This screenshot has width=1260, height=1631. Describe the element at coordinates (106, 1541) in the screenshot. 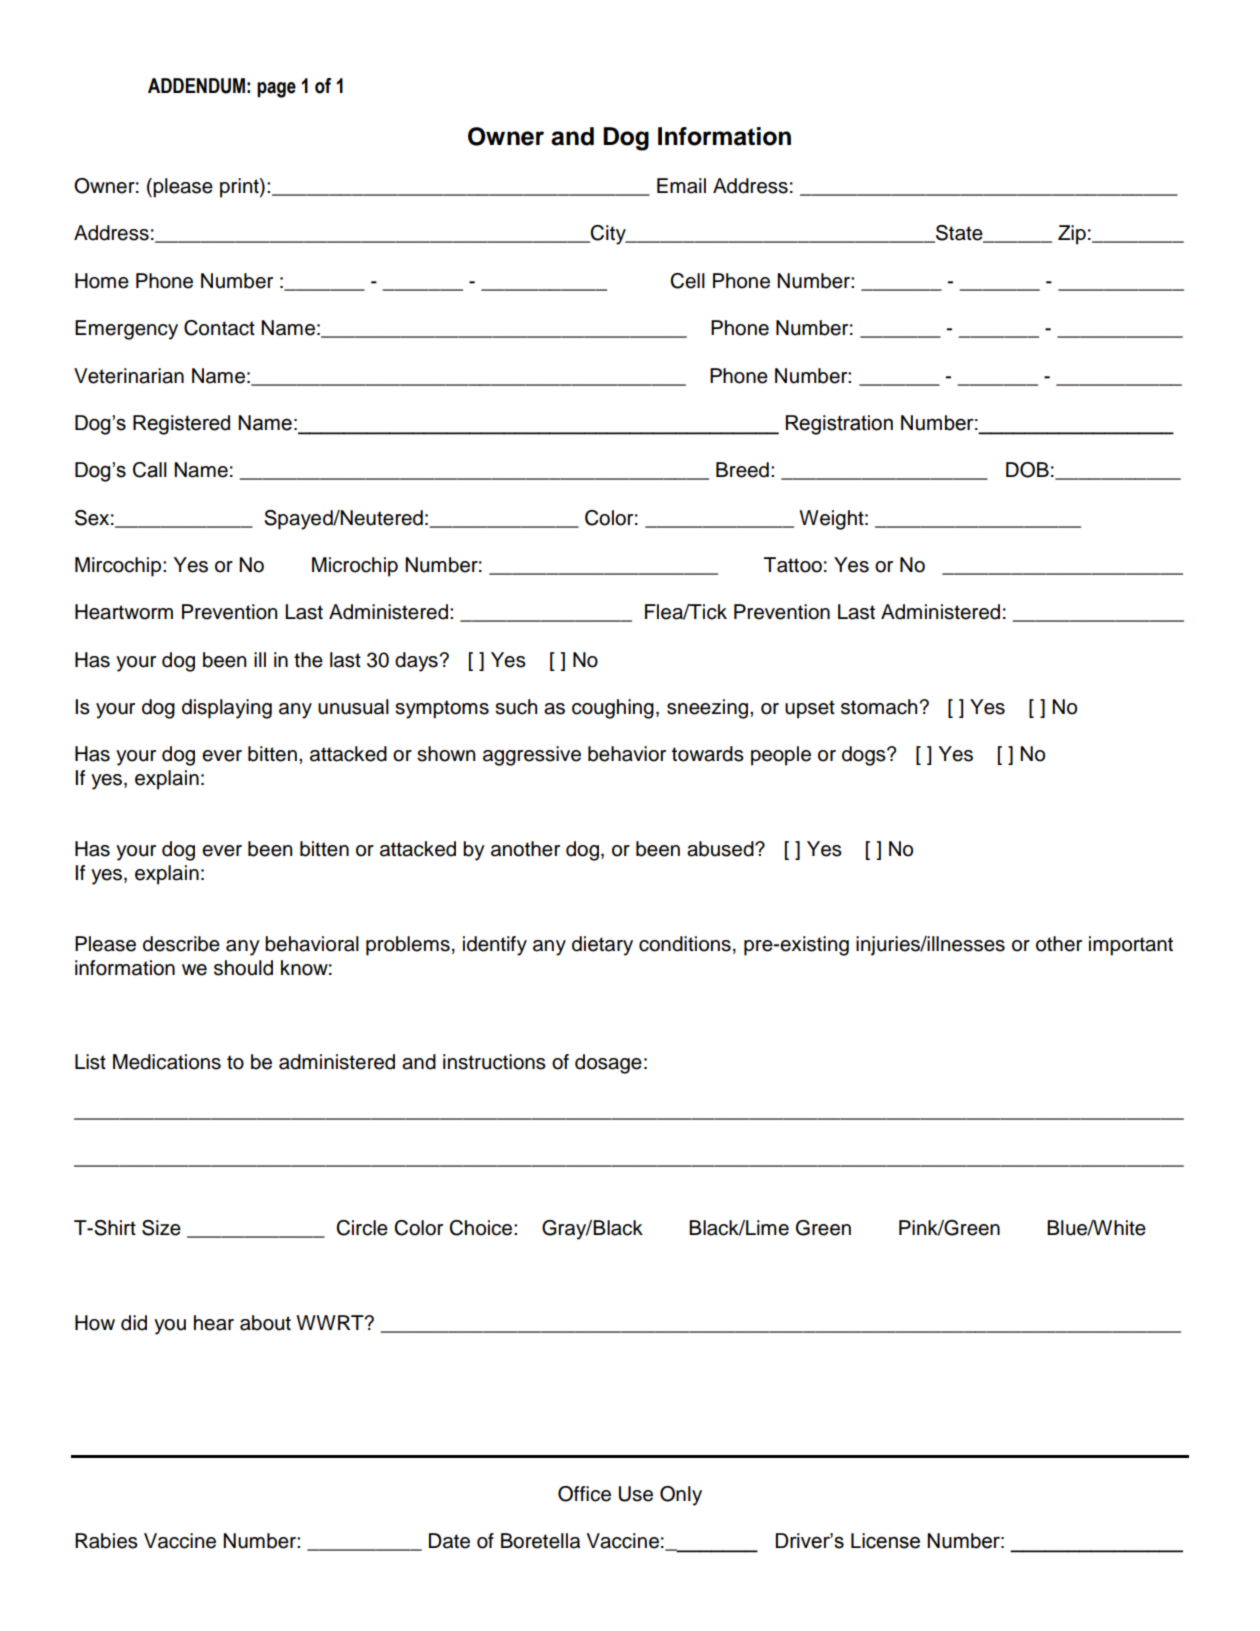

I see `Rabies` at that location.
